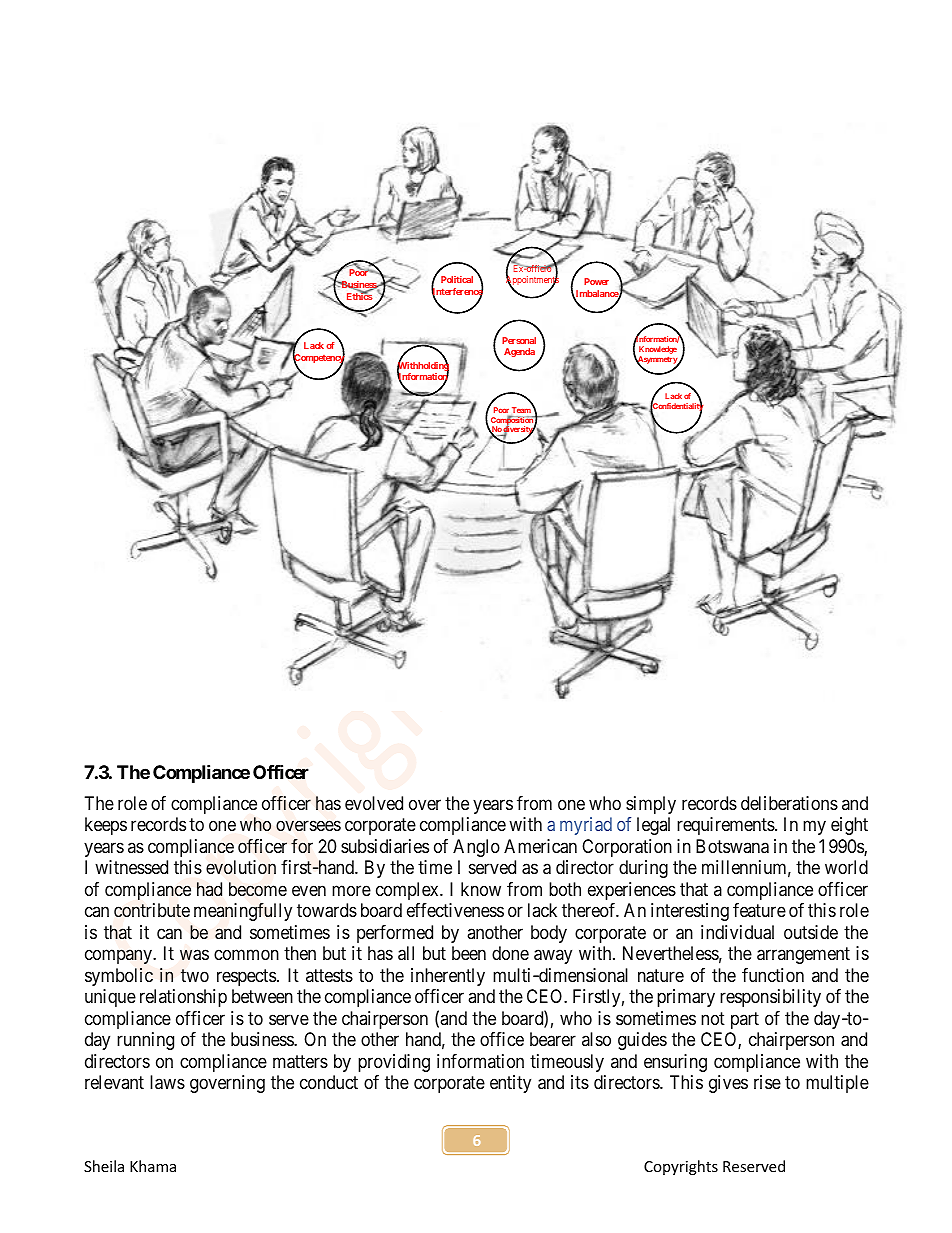 Image resolution: width=952 pixels, height=1233 pixels. I want to click on Team, so click(522, 409).
